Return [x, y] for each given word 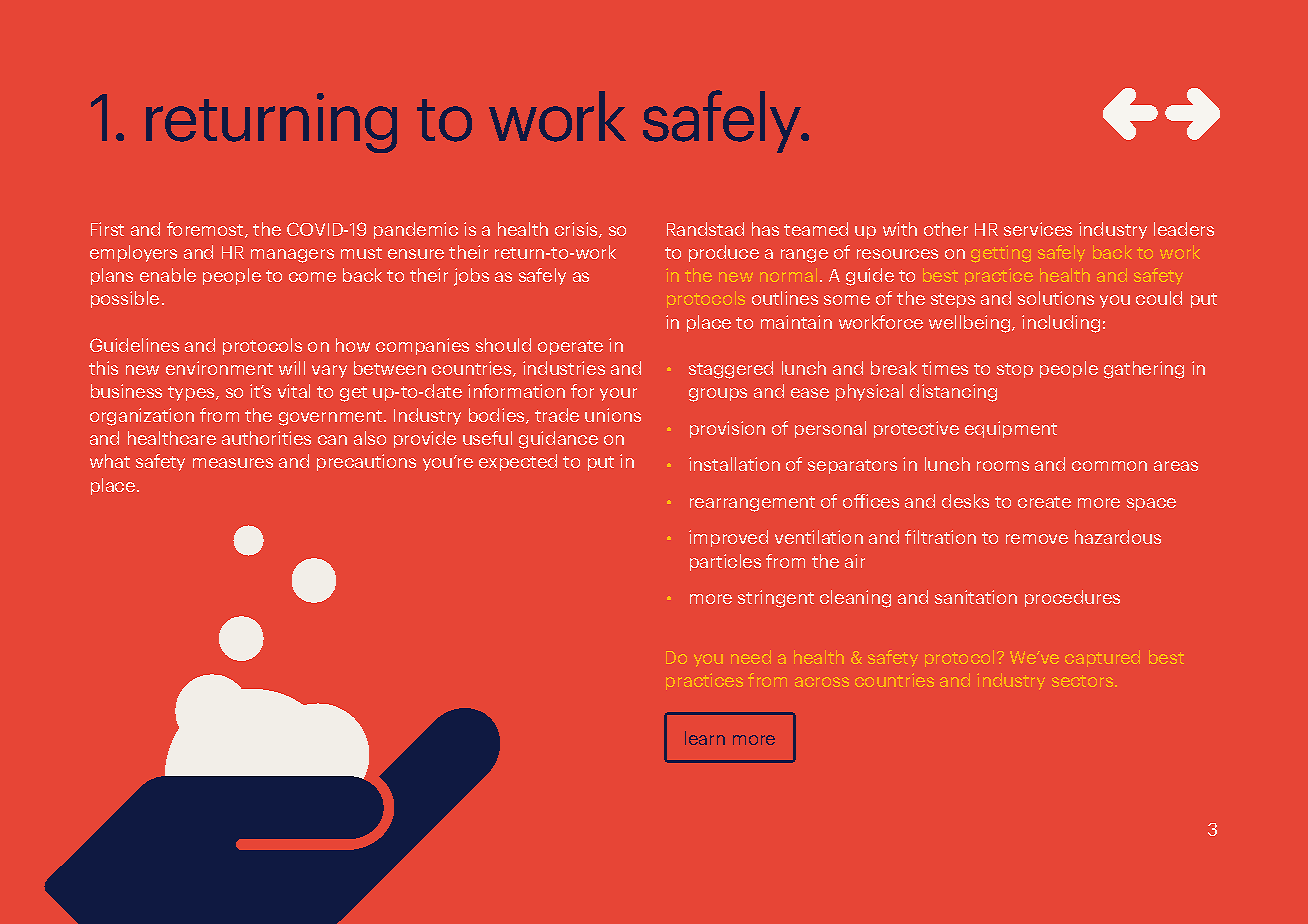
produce [724, 253]
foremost [206, 230]
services [1038, 229]
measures [233, 463]
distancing [953, 393]
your [618, 394]
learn [705, 738]
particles [725, 562]
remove [1037, 539]
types [192, 393]
